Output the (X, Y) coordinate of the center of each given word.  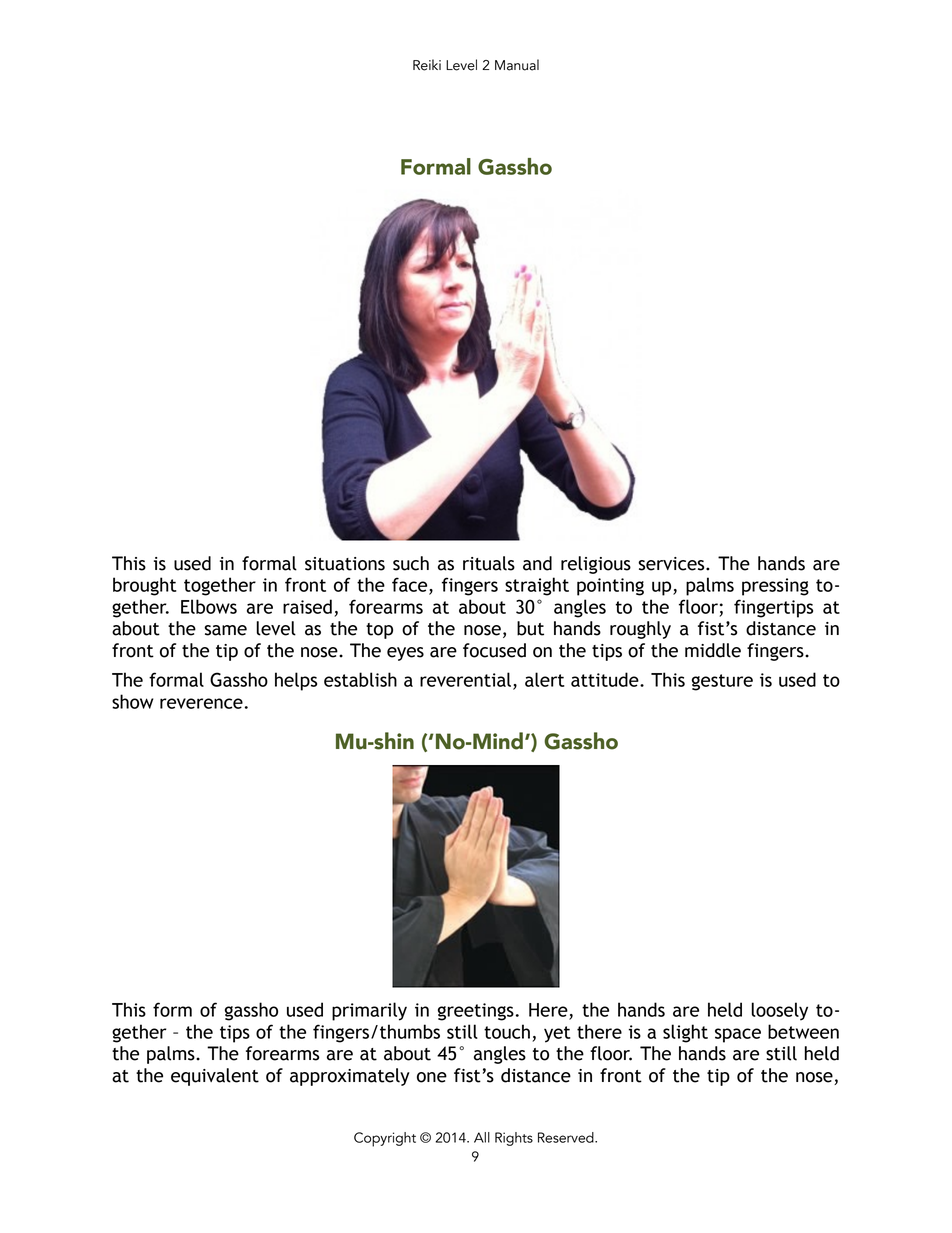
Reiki (427, 65)
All (482, 1137)
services (672, 564)
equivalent (215, 1077)
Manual (517, 65)
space (738, 1035)
